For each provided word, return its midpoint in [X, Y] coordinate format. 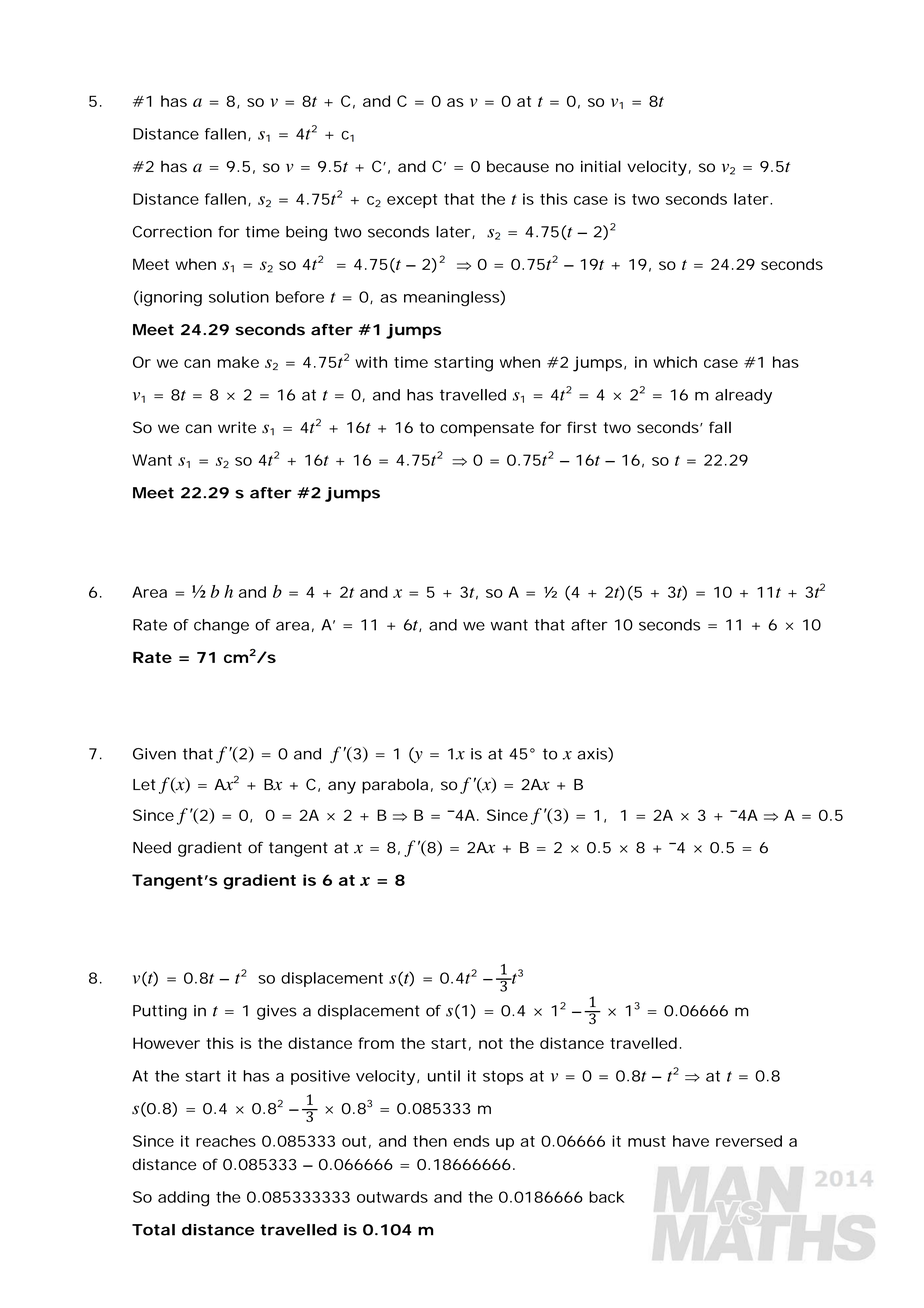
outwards [392, 1197]
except [412, 201]
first [582, 427]
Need [152, 848]
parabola [395, 786]
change [221, 626]
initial [601, 166]
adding [183, 1199]
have [691, 1141]
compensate [487, 429]
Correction [172, 232]
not [491, 1043]
